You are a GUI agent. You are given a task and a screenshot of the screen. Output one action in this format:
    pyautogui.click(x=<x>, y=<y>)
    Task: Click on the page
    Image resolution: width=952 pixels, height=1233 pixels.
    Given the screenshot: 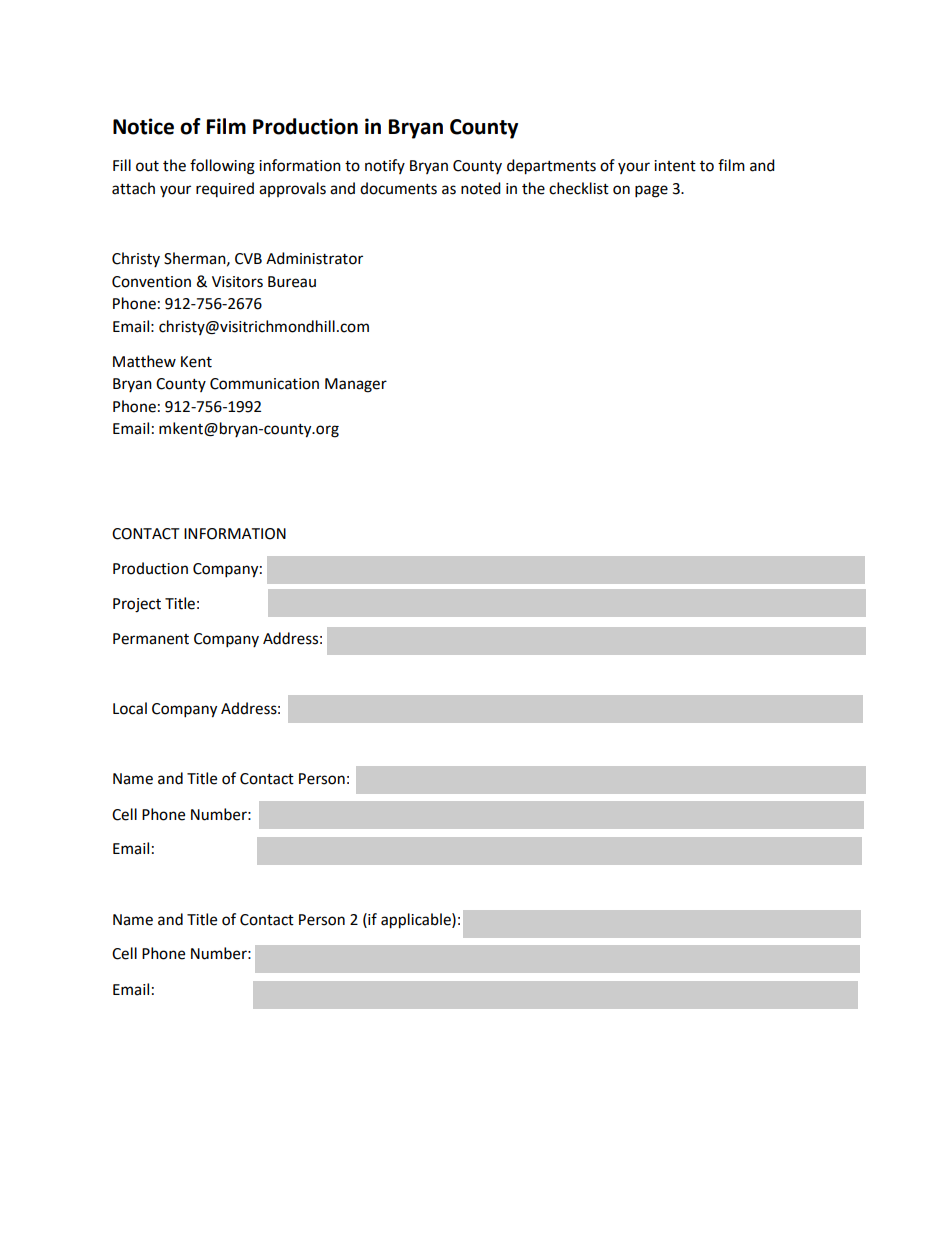 What is the action you would take?
    pyautogui.click(x=651, y=191)
